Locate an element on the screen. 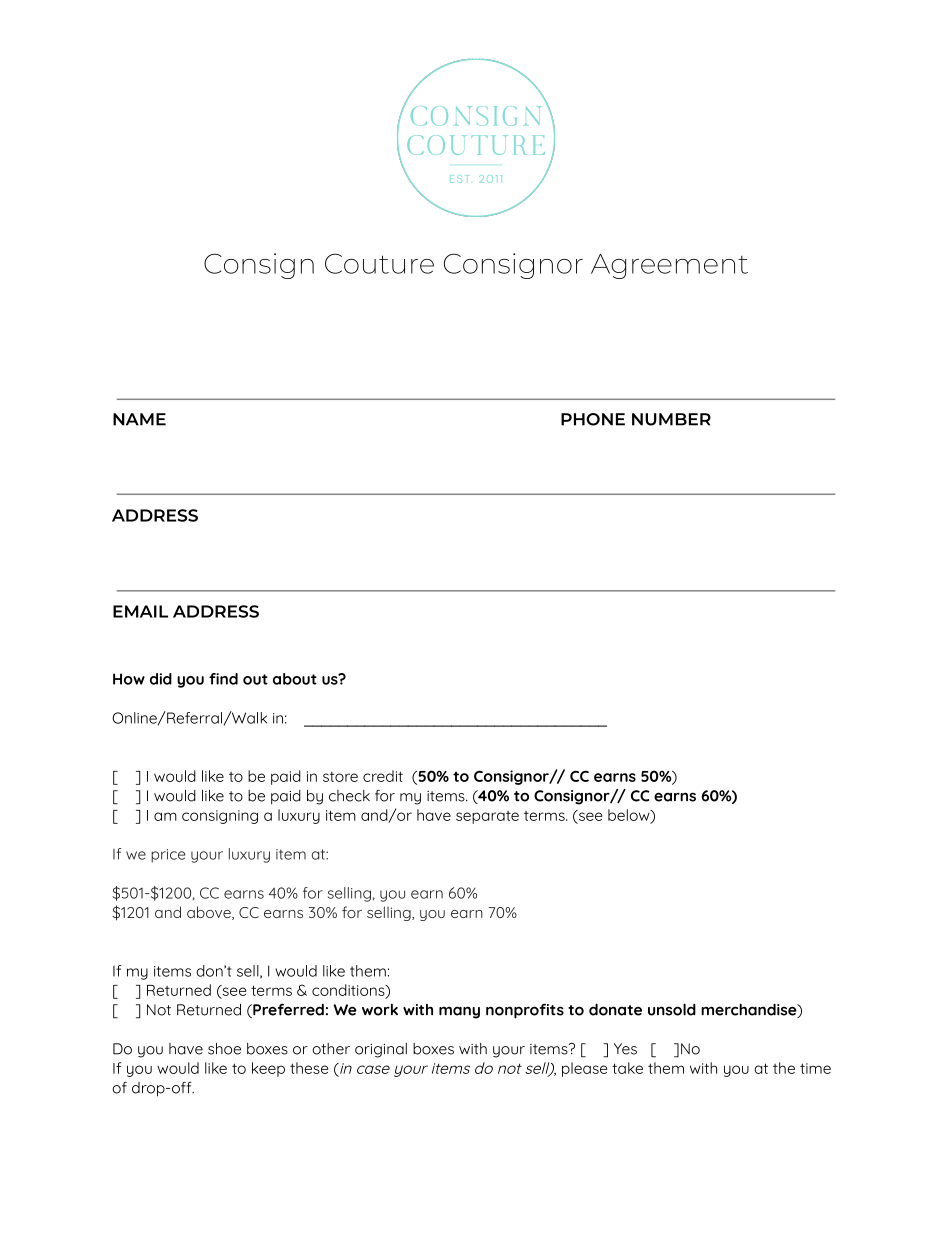  Couture is located at coordinates (379, 263).
